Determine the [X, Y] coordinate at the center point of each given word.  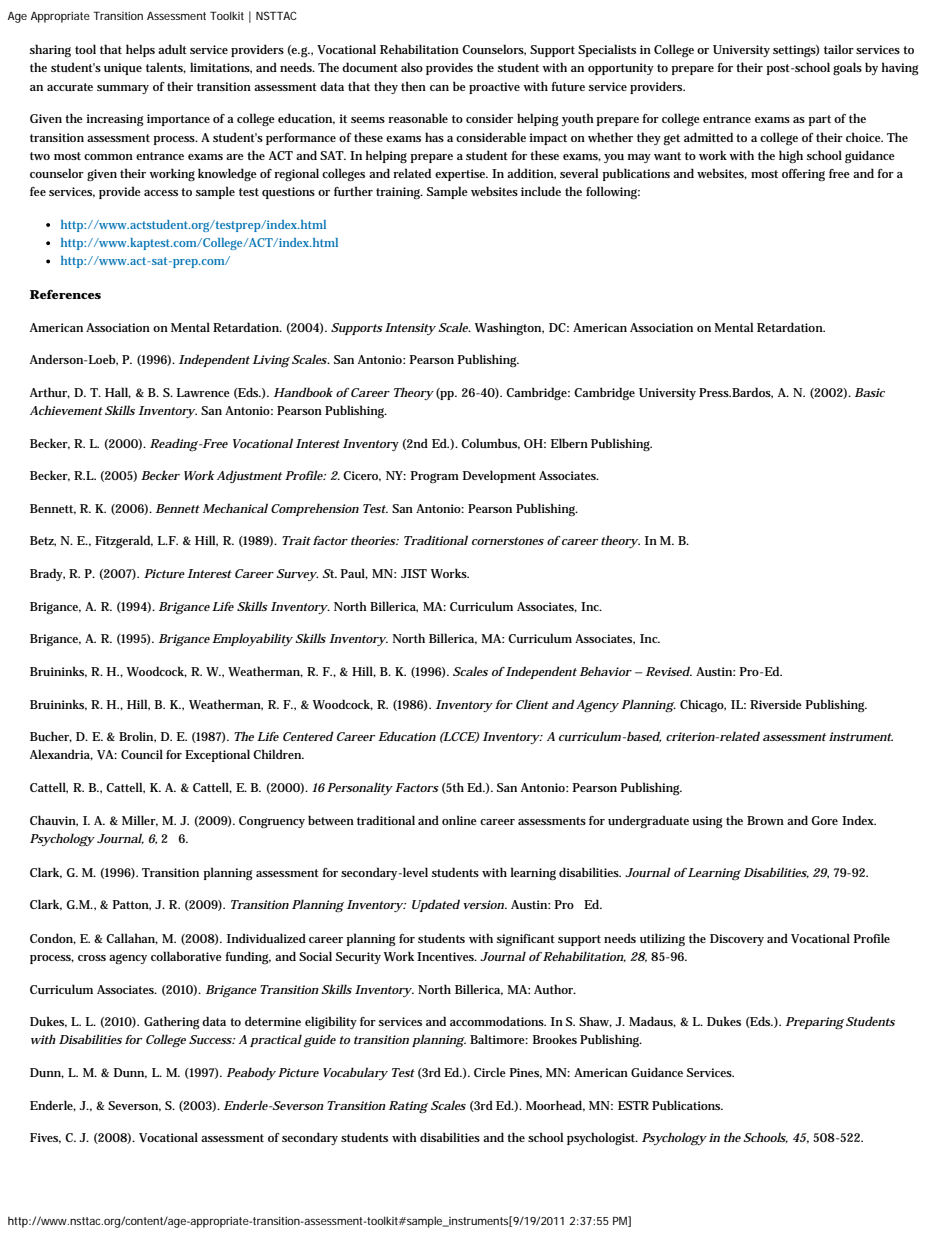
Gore [824, 820]
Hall [118, 393]
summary [123, 89]
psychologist [602, 1138]
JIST [414, 573]
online [459, 820]
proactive [494, 88]
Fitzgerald [124, 541]
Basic [870, 392]
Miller [140, 821]
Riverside [776, 704]
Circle [490, 1072]
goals [847, 68]
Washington [509, 329]
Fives [45, 1138]
